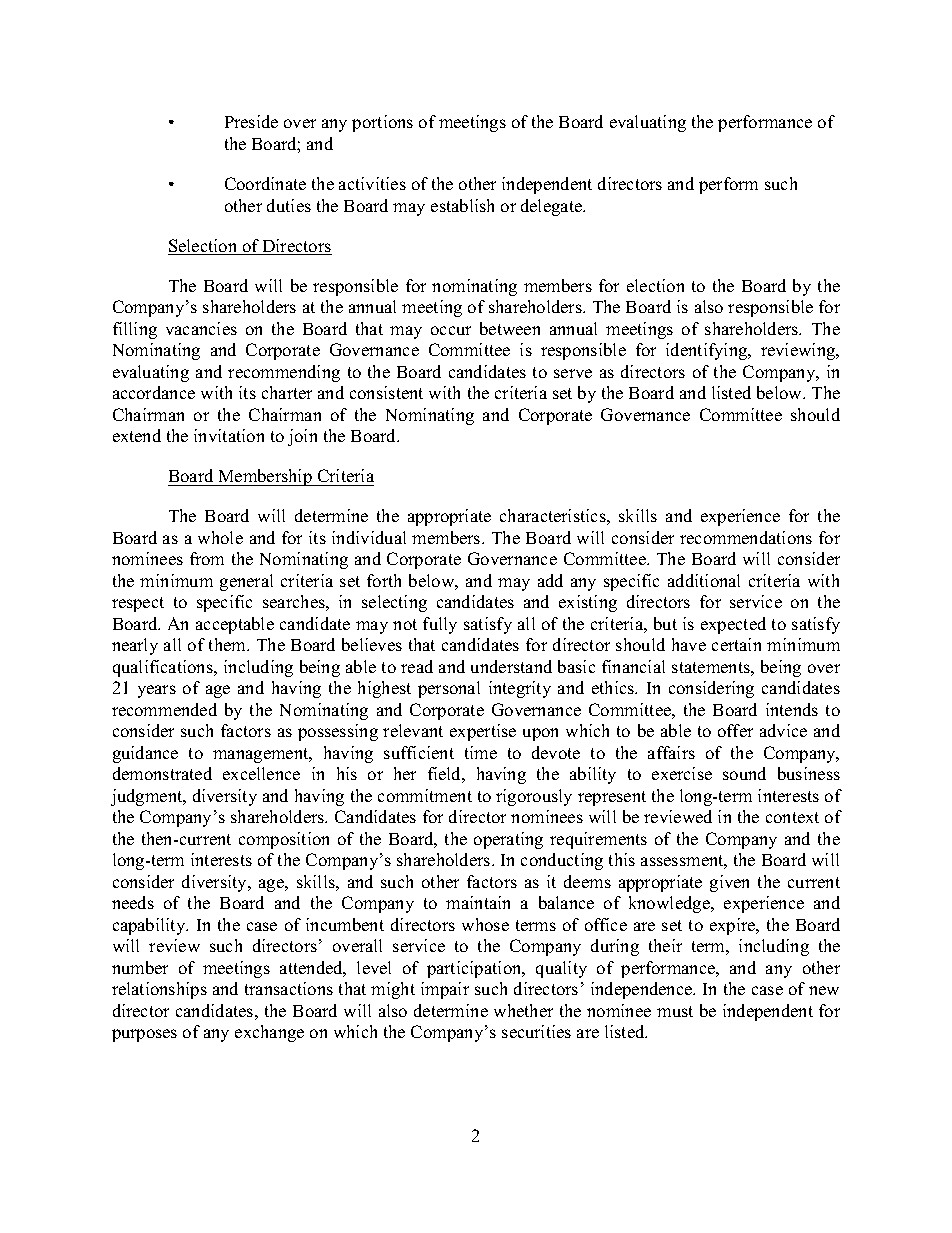 This document has height=1233, width=952. What do you see at coordinates (553, 207) in the document?
I see `delegate` at bounding box center [553, 207].
